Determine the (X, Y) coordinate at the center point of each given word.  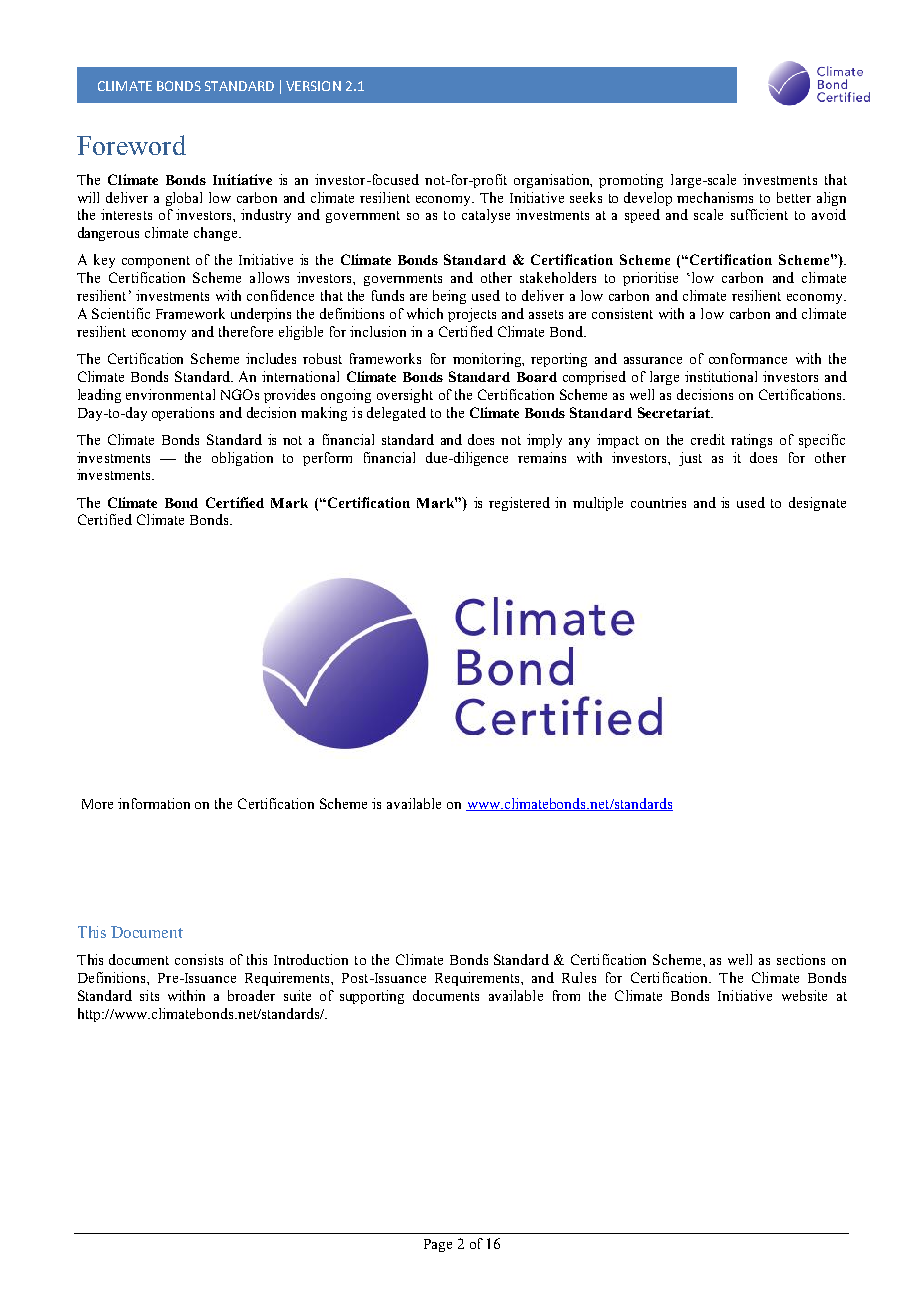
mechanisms (715, 197)
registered (519, 504)
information (154, 803)
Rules (579, 977)
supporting (372, 997)
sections (801, 959)
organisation (553, 181)
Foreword (131, 145)
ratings (751, 441)
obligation (242, 459)
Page (438, 1245)
